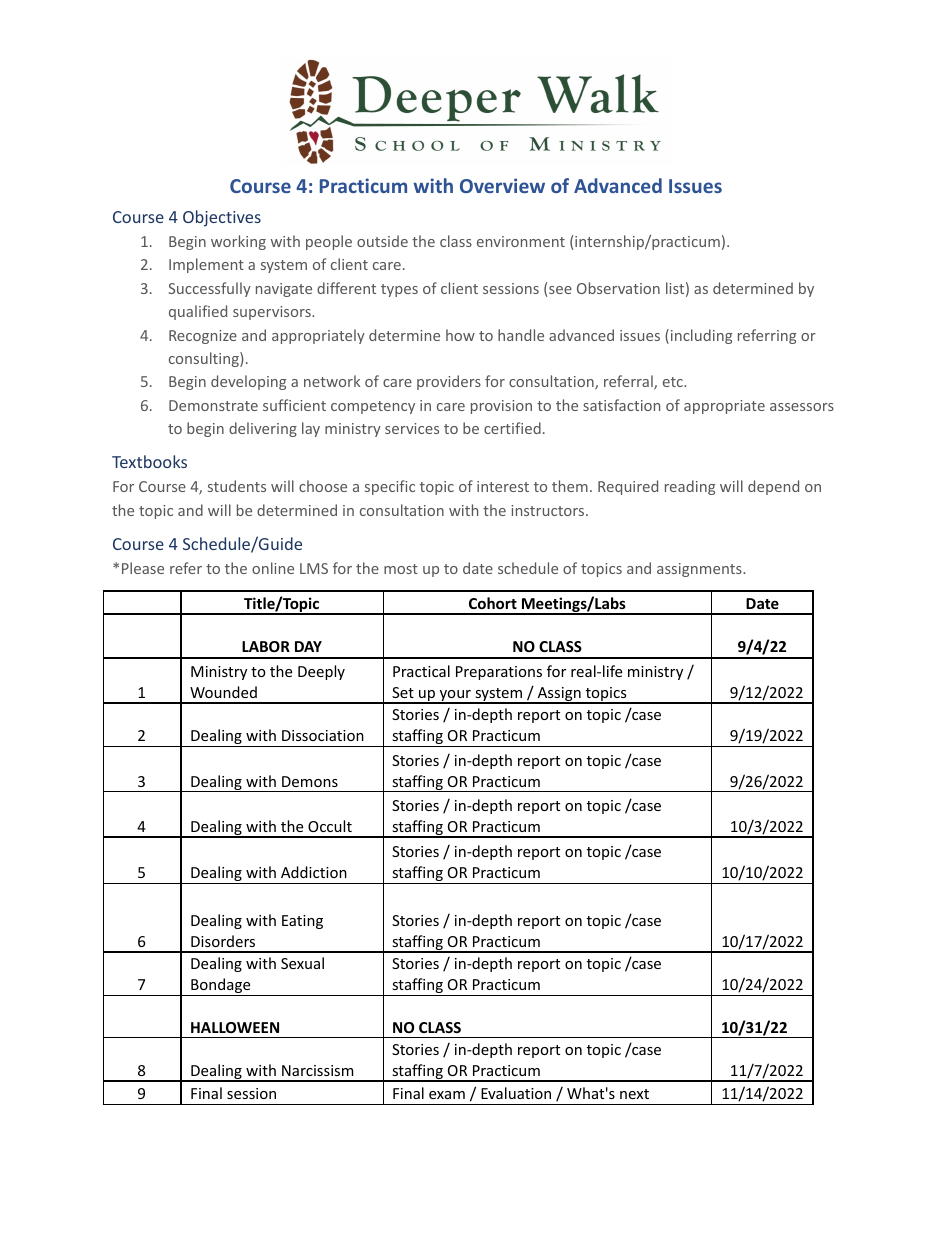  What do you see at coordinates (502, 185) in the image?
I see `Overview` at bounding box center [502, 185].
